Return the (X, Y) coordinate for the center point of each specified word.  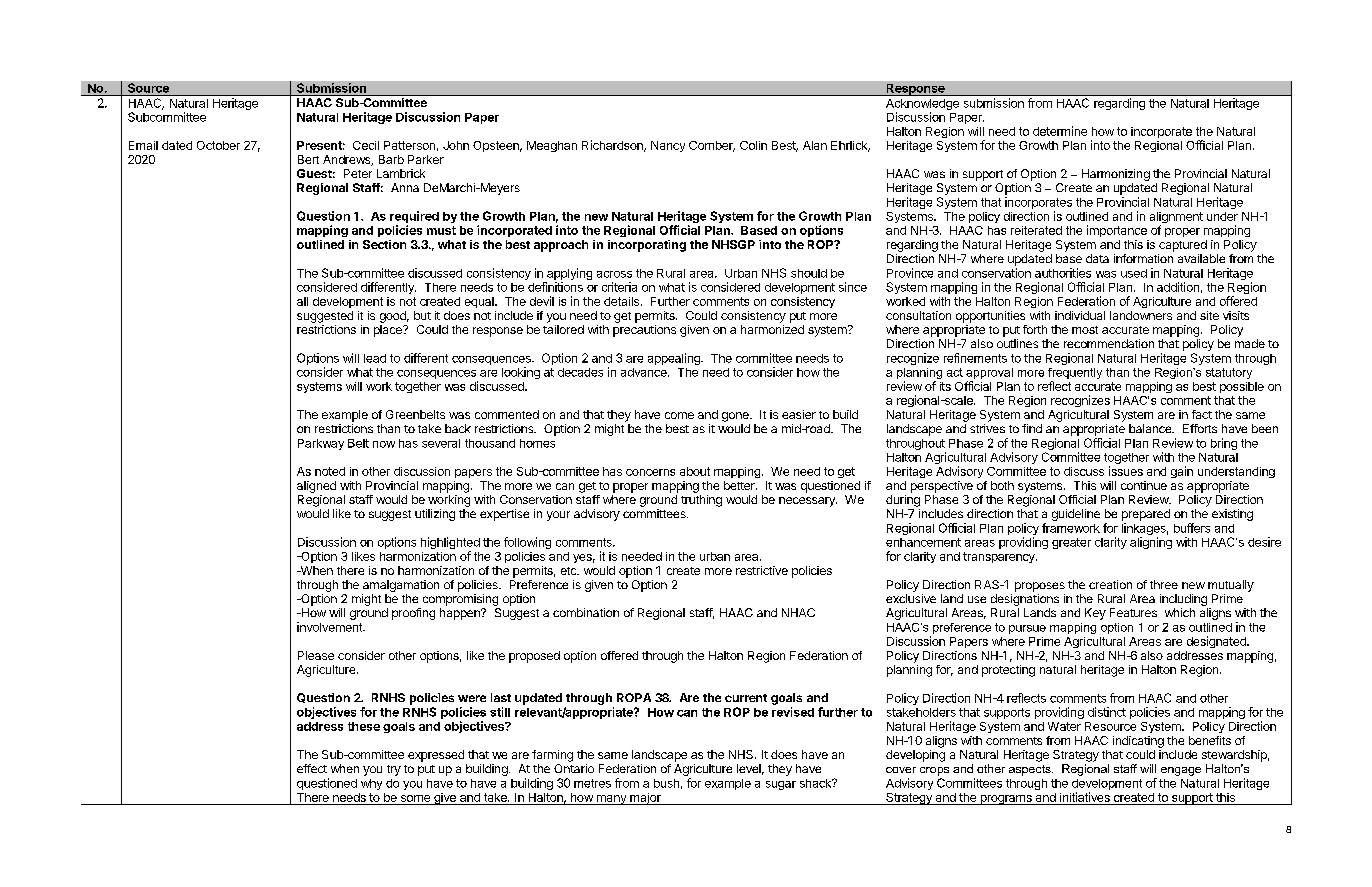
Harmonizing (1116, 175)
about (695, 471)
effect (312, 768)
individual (1080, 315)
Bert (308, 159)
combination (586, 612)
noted (330, 471)
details (623, 301)
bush (666, 783)
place (389, 331)
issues (1126, 471)
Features (1133, 612)
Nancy (668, 146)
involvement (331, 627)
